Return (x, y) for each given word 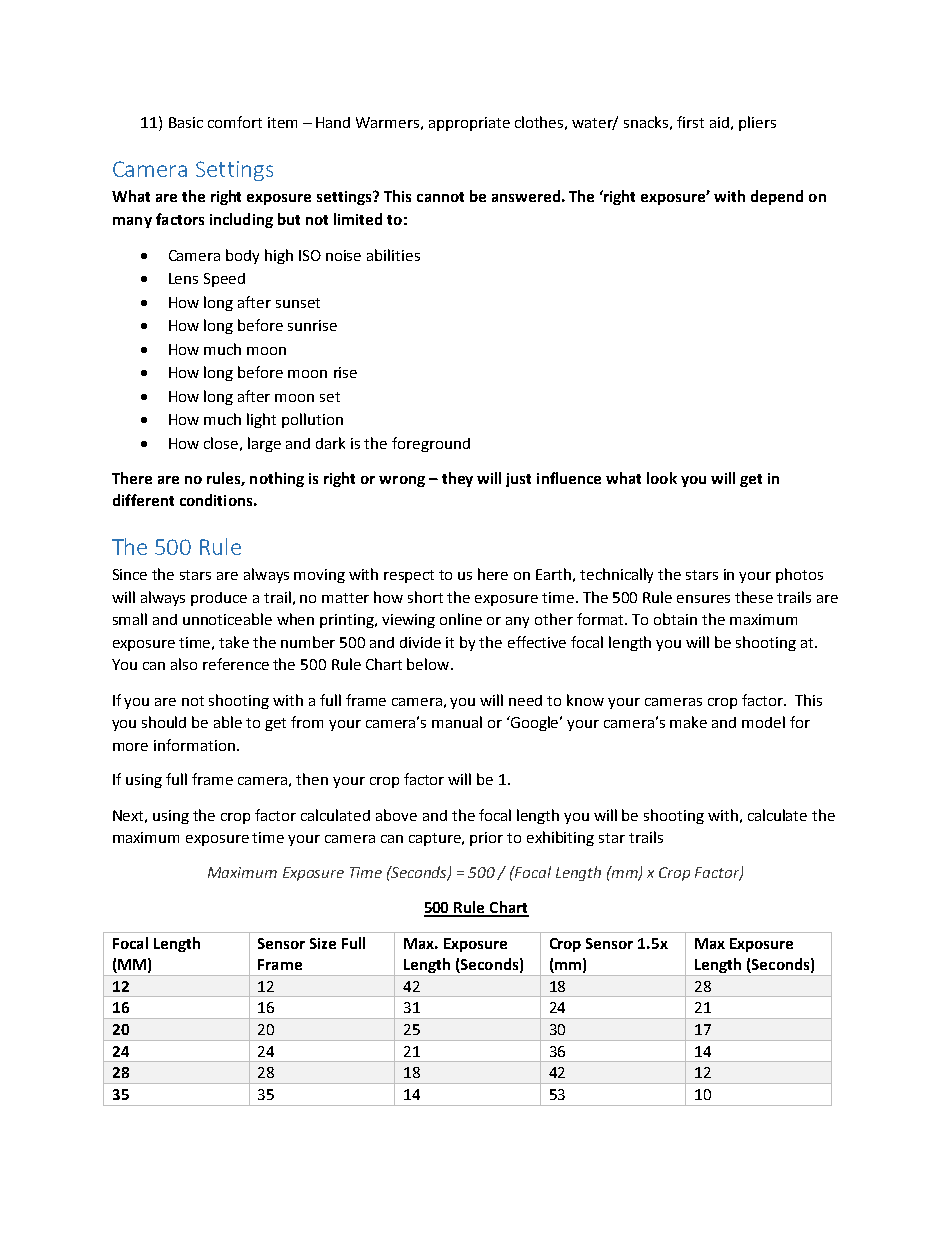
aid (719, 122)
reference (236, 664)
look (662, 478)
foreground (431, 444)
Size (323, 943)
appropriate (469, 124)
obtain (675, 619)
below (429, 664)
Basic (186, 122)
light (261, 420)
